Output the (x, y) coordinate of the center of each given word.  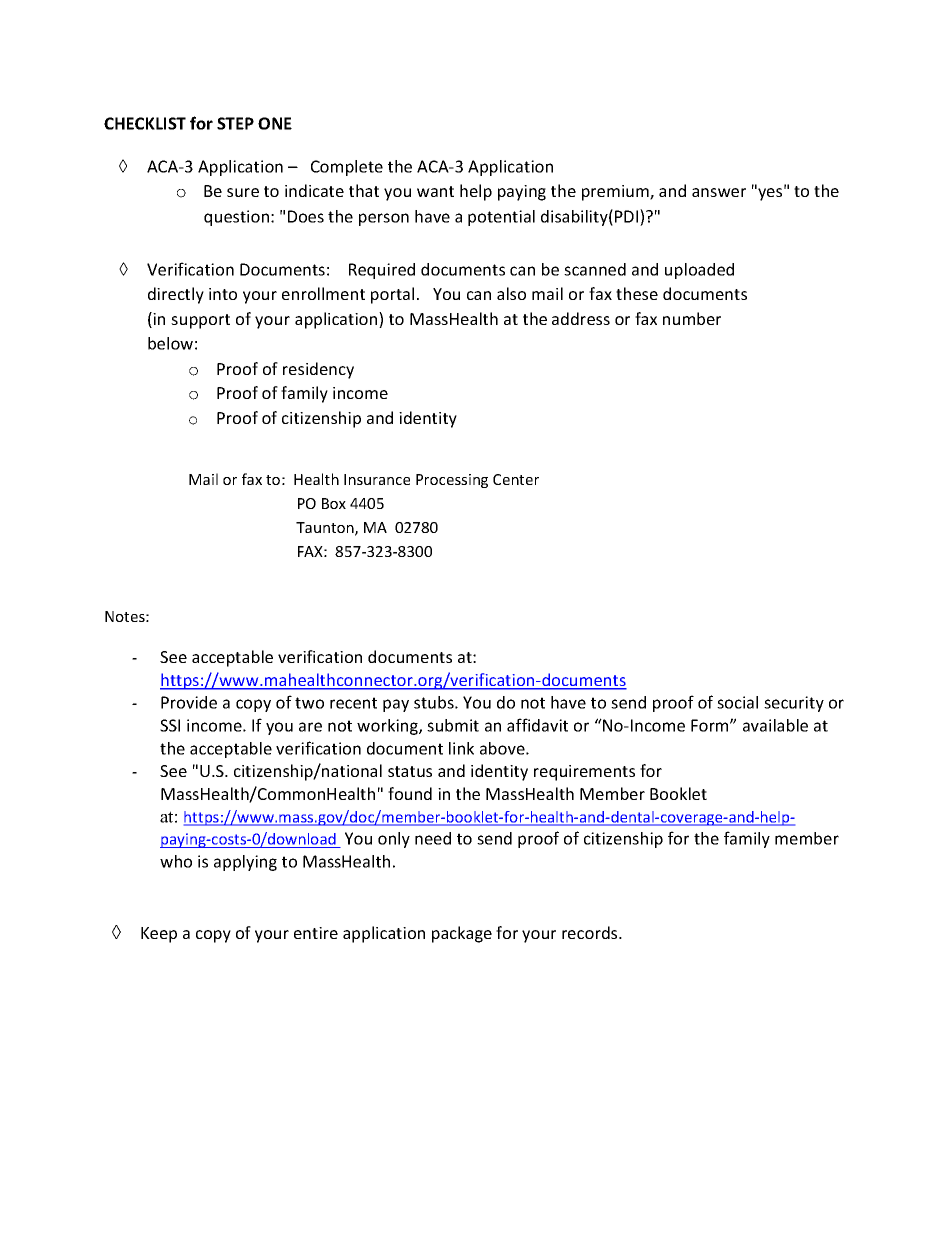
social (737, 702)
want (435, 191)
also (511, 293)
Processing (452, 481)
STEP (235, 123)
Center (516, 479)
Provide (189, 702)
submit (453, 725)
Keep (159, 935)
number (692, 318)
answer (719, 192)
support (200, 321)
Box (334, 503)
